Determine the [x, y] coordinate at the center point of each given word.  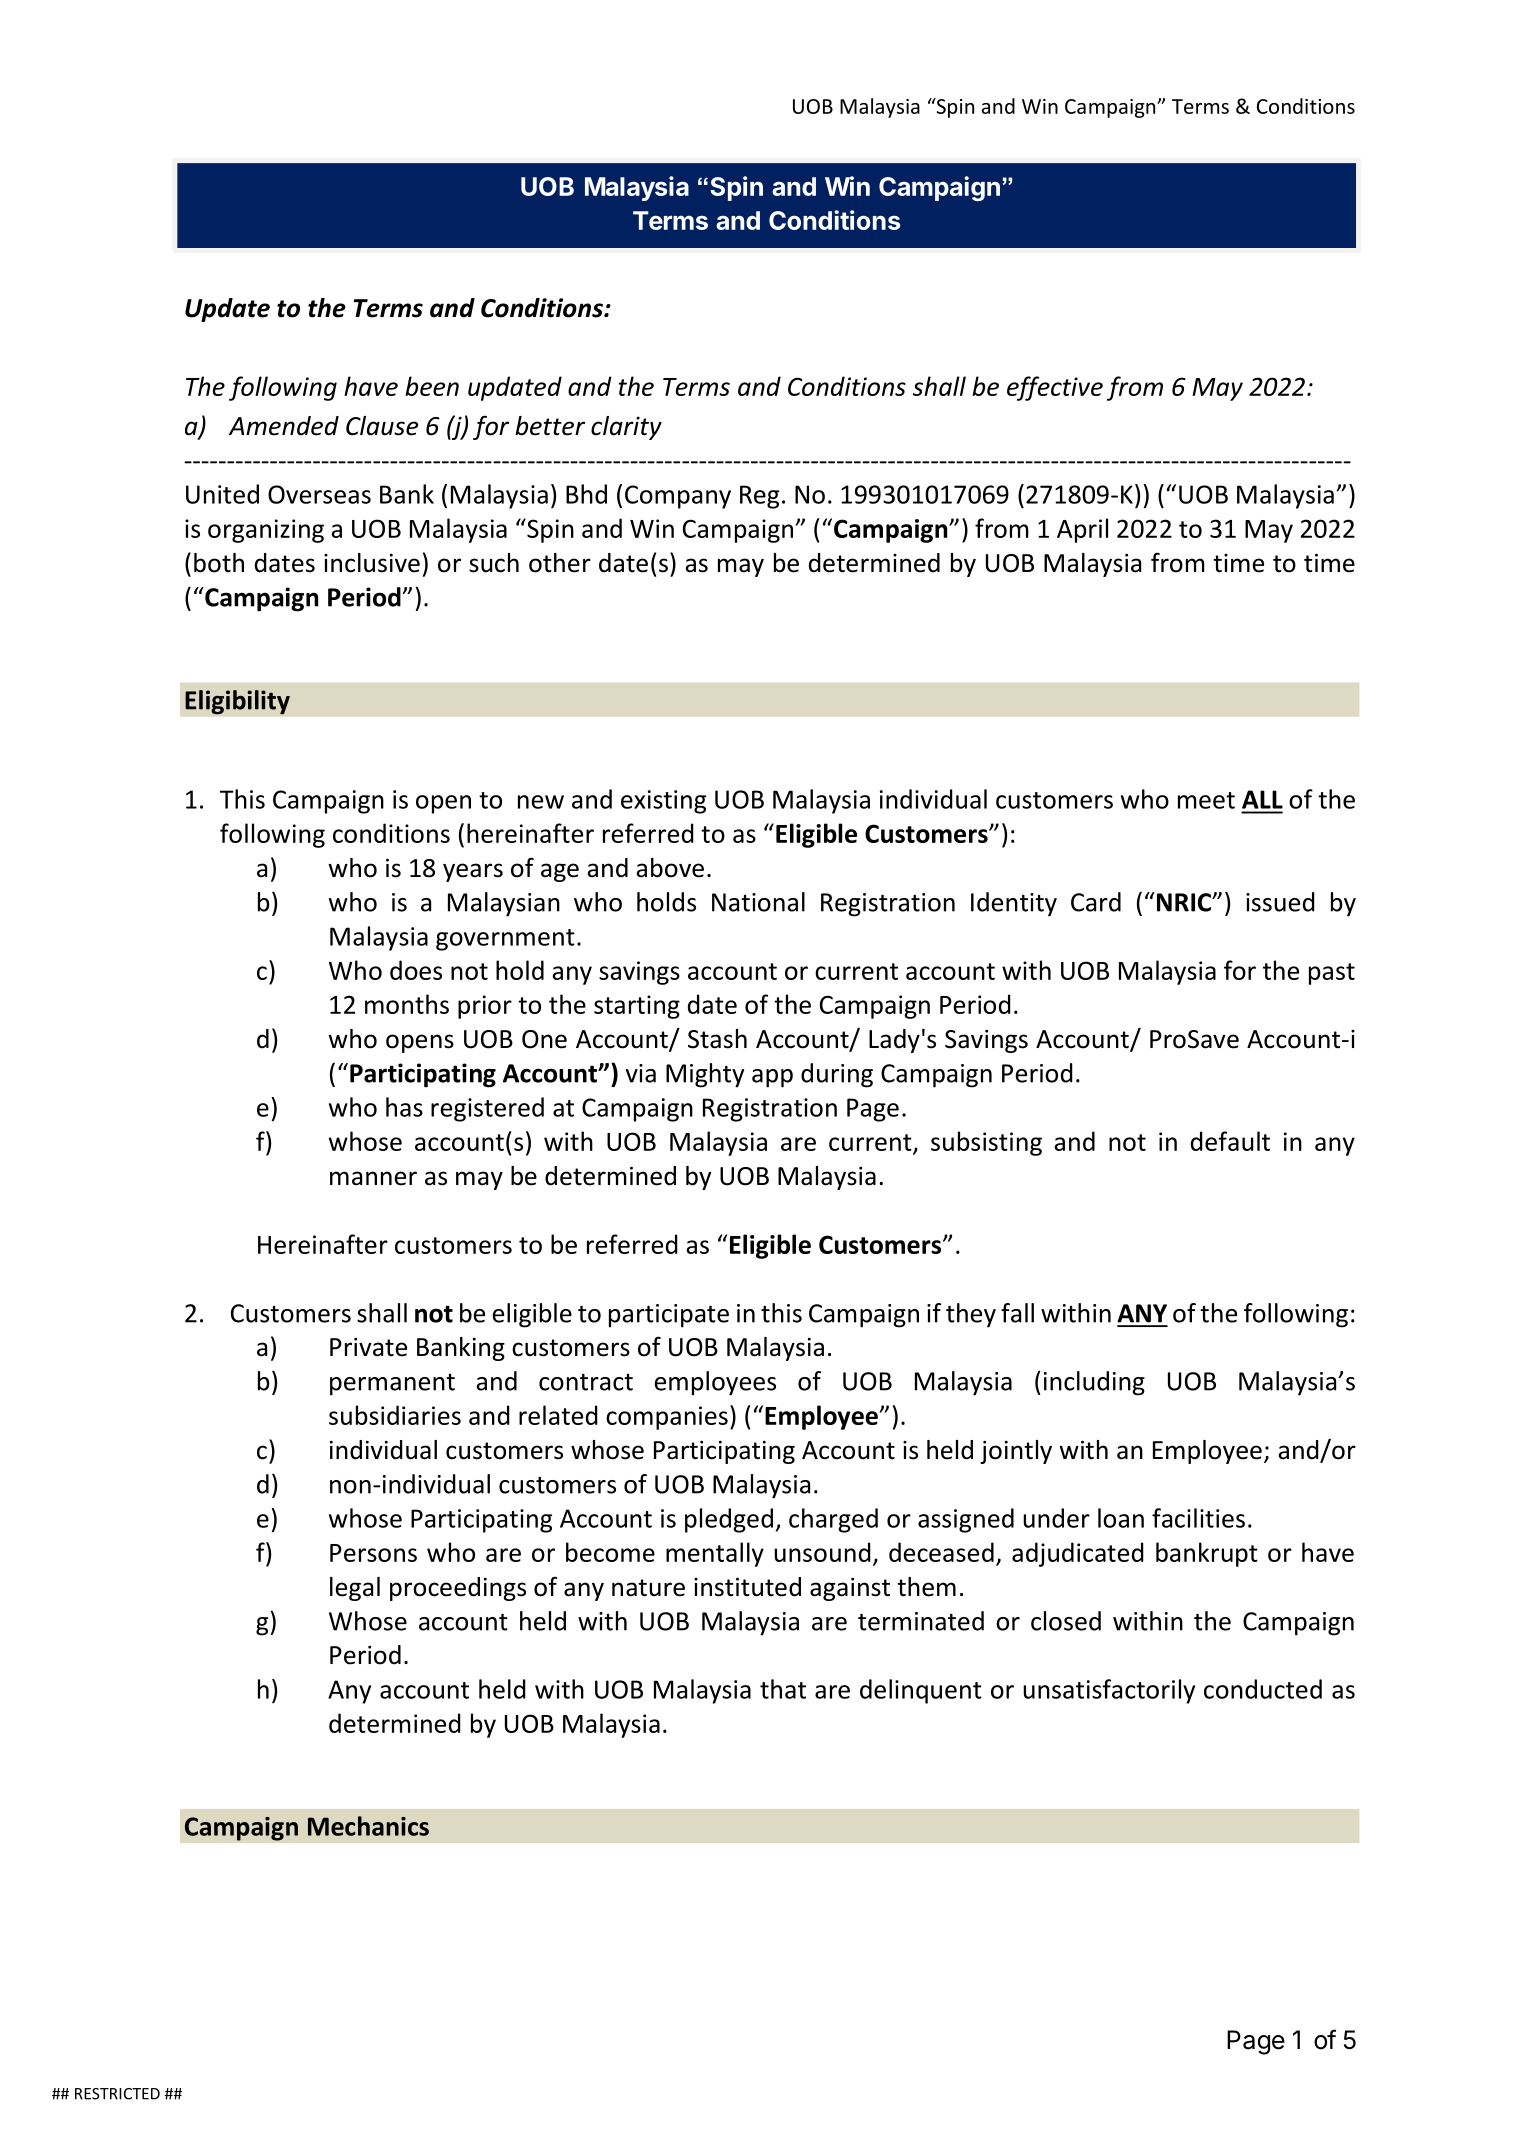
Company [678, 497]
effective [1055, 388]
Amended [284, 426]
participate [669, 1316]
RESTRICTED [117, 2094]
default [1230, 1141]
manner [373, 1178]
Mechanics [368, 1826]
